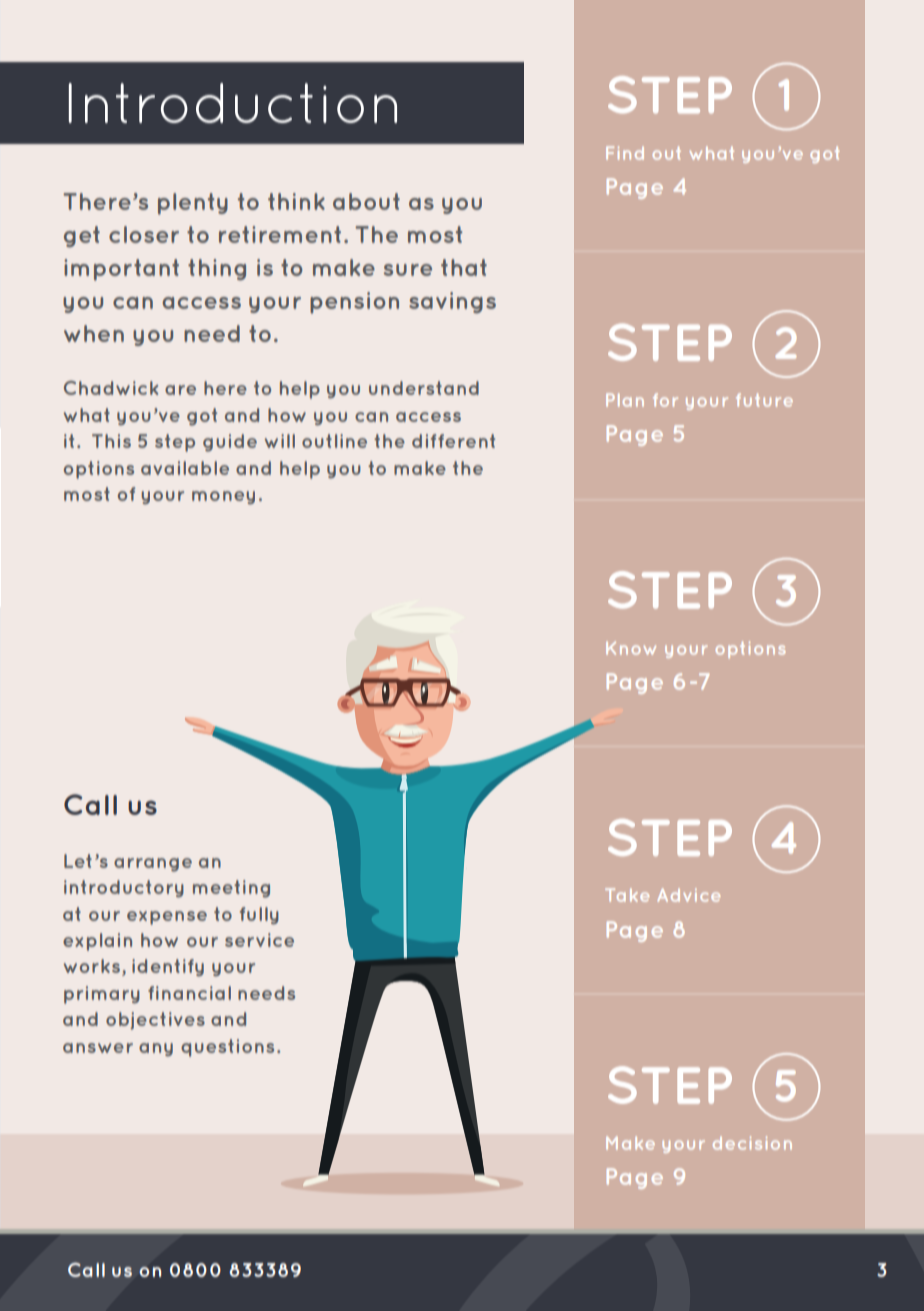  What do you see at coordinates (233, 103) in the image?
I see `Introduction` at bounding box center [233, 103].
